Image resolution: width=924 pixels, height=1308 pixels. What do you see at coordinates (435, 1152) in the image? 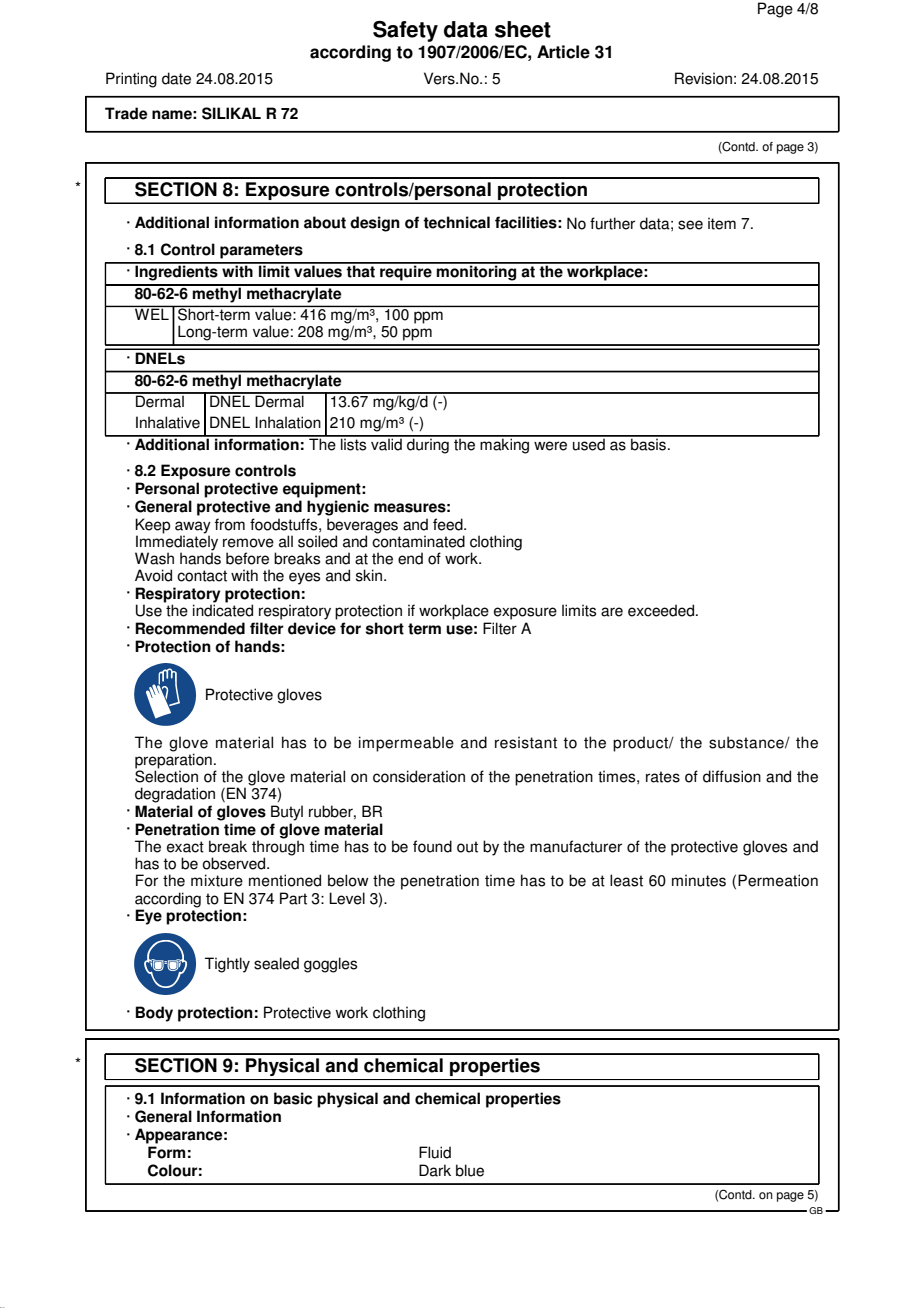
I see `Fluid` at bounding box center [435, 1152].
